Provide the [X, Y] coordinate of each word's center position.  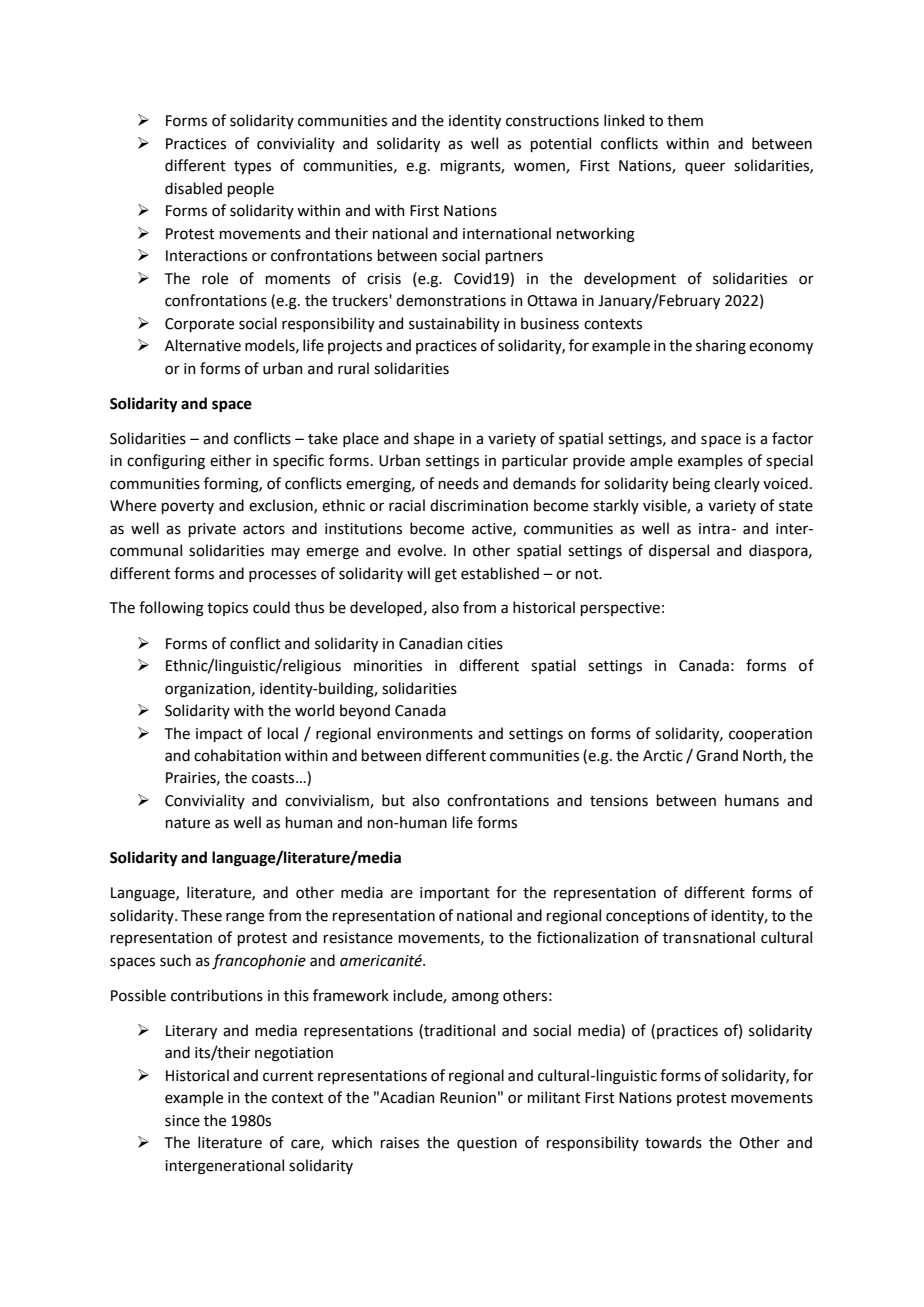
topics [227, 609]
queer [705, 168]
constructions [552, 121]
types [252, 167]
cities [485, 644]
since [182, 1121]
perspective [620, 609]
